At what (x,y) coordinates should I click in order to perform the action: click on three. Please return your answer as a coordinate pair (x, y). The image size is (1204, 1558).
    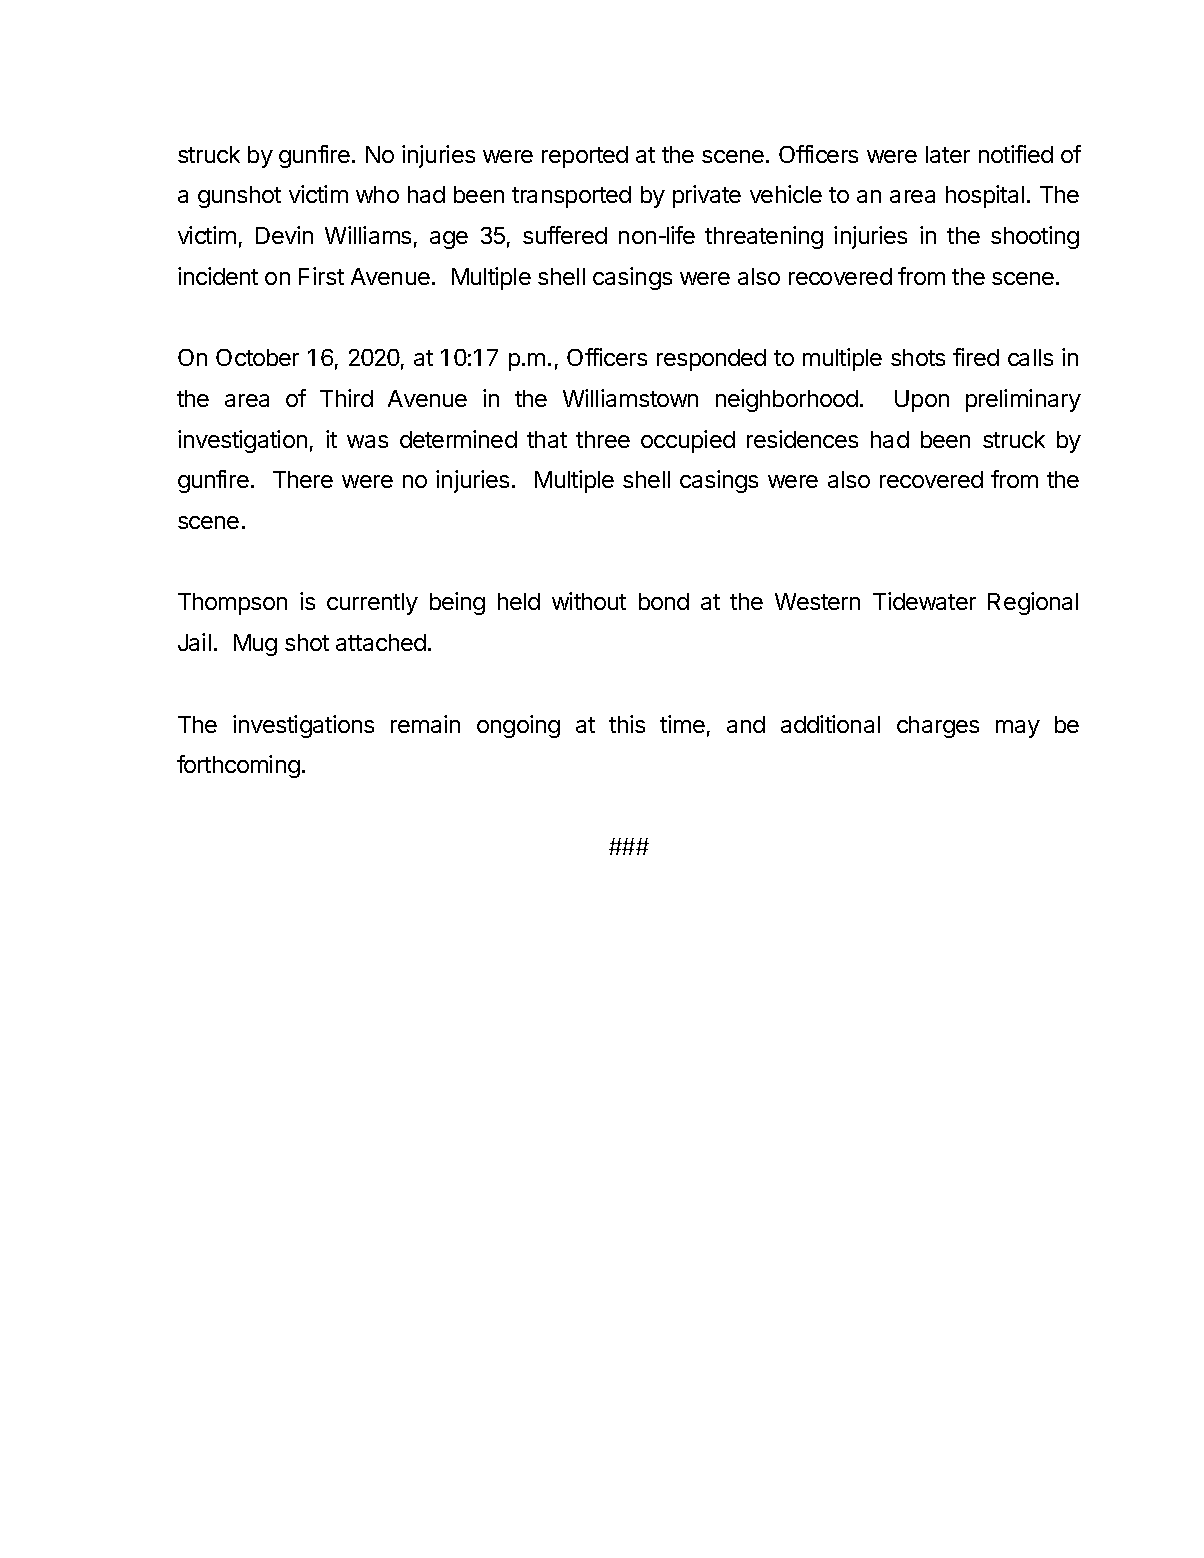
    Looking at the image, I should click on (603, 439).
